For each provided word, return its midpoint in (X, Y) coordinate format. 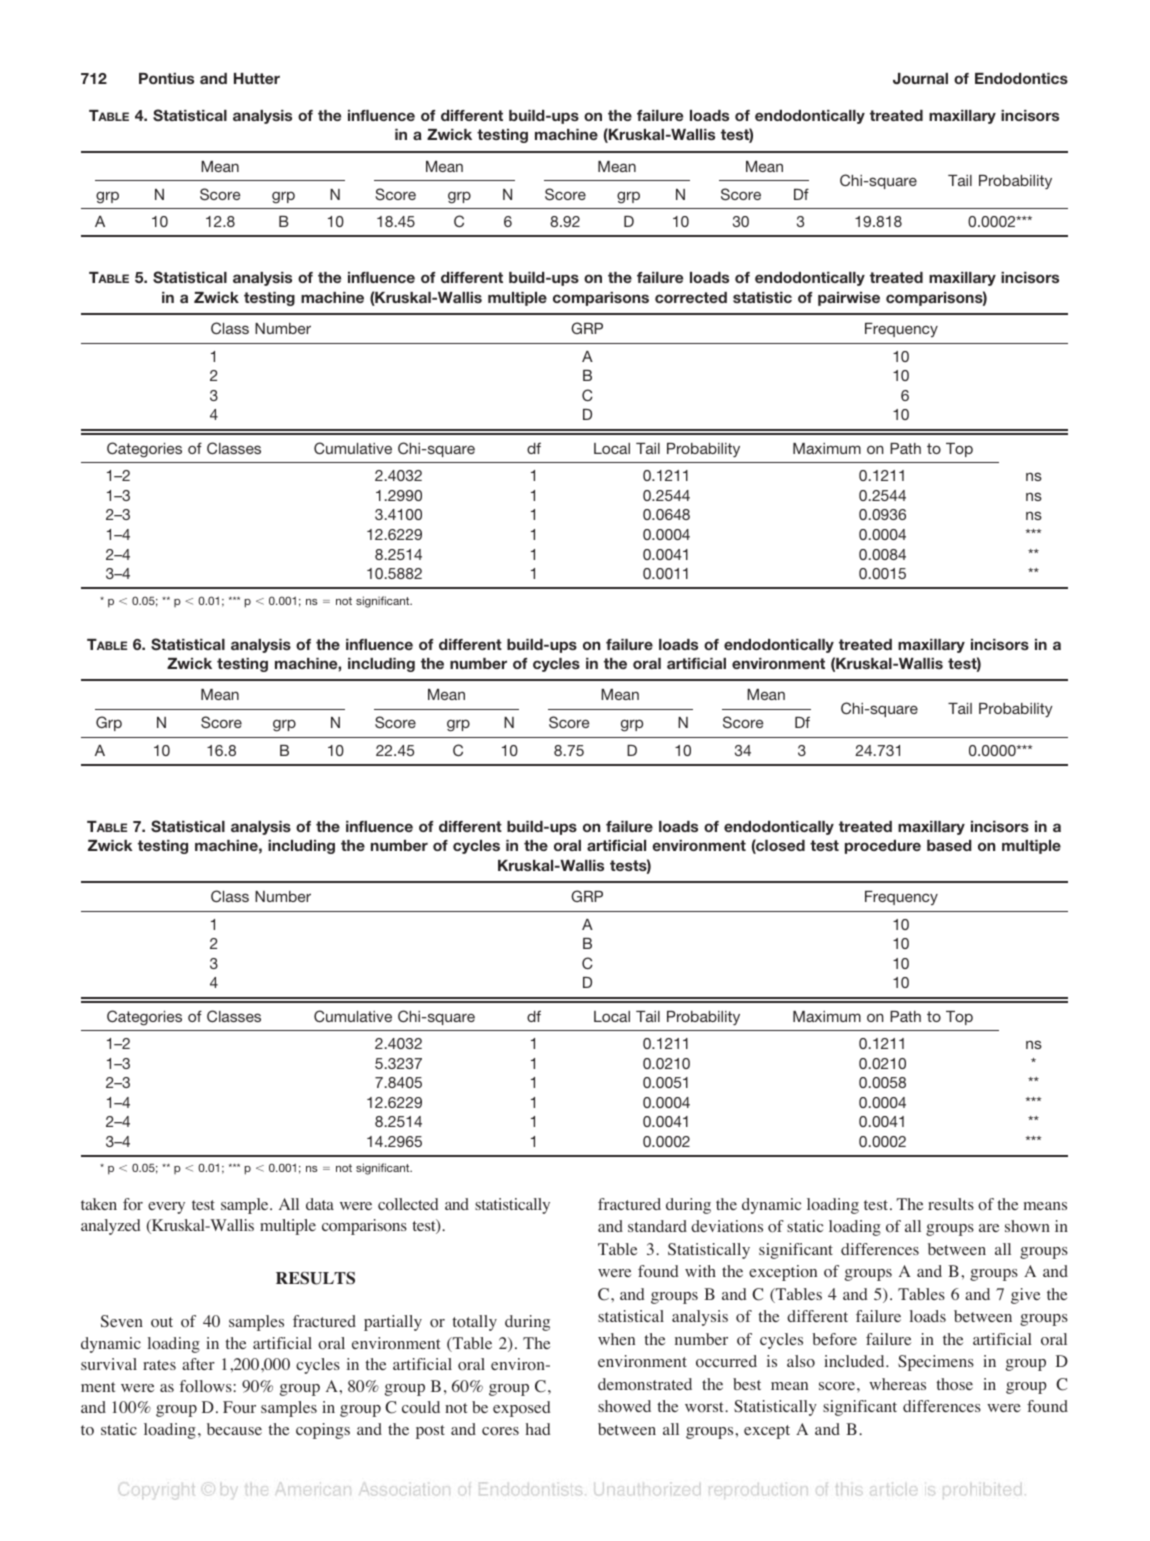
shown (1027, 1226)
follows (207, 1386)
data (320, 1204)
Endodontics (1021, 78)
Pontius (166, 78)
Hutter (257, 78)
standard (657, 1226)
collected (408, 1204)
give (1025, 1296)
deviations (727, 1226)
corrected (691, 297)
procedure (883, 847)
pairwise (849, 299)
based (949, 845)
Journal (920, 79)
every (166, 1208)
